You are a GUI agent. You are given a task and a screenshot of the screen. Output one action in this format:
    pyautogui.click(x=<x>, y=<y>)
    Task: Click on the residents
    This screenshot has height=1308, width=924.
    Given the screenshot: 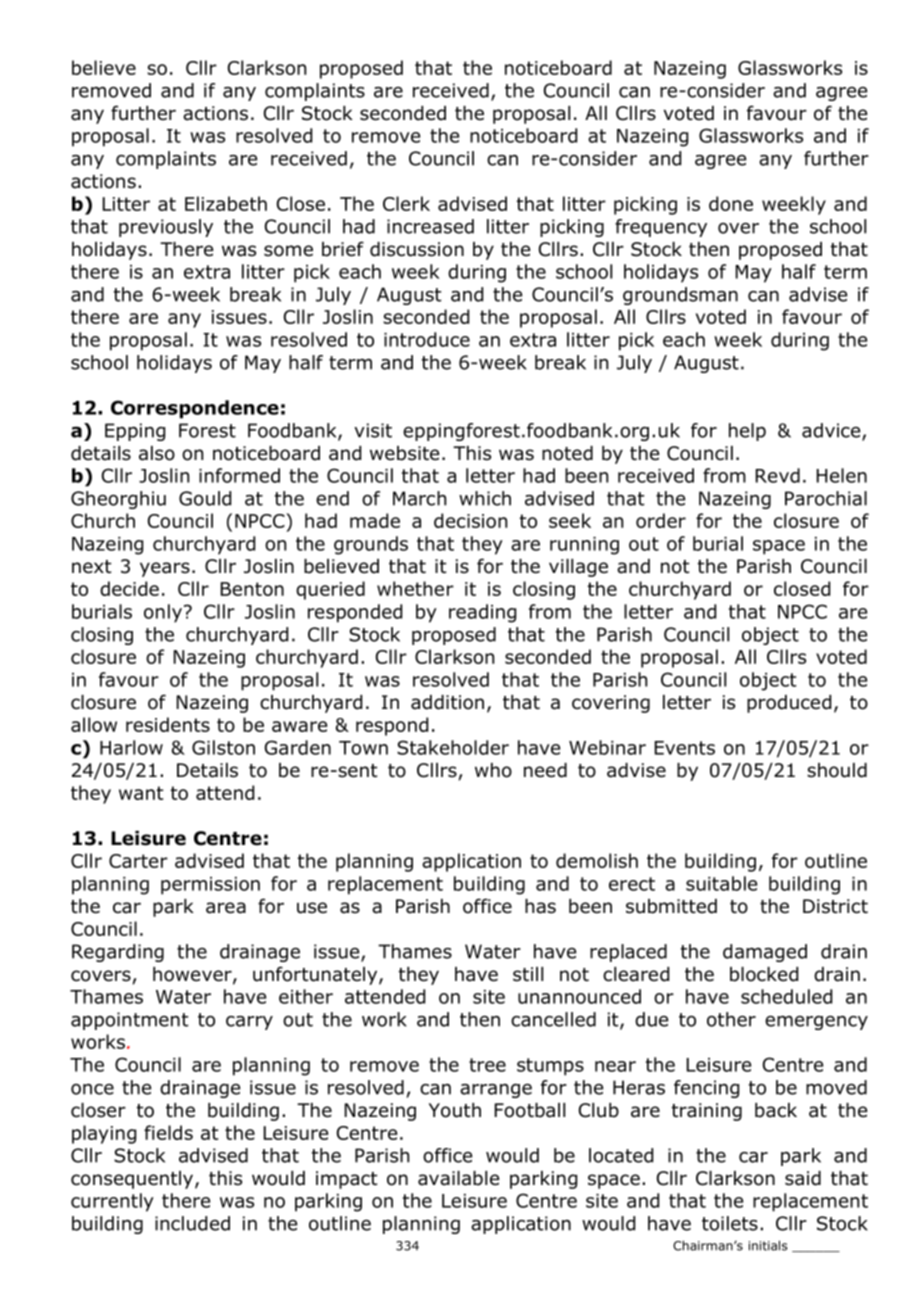 What is the action you would take?
    pyautogui.click(x=168, y=724)
